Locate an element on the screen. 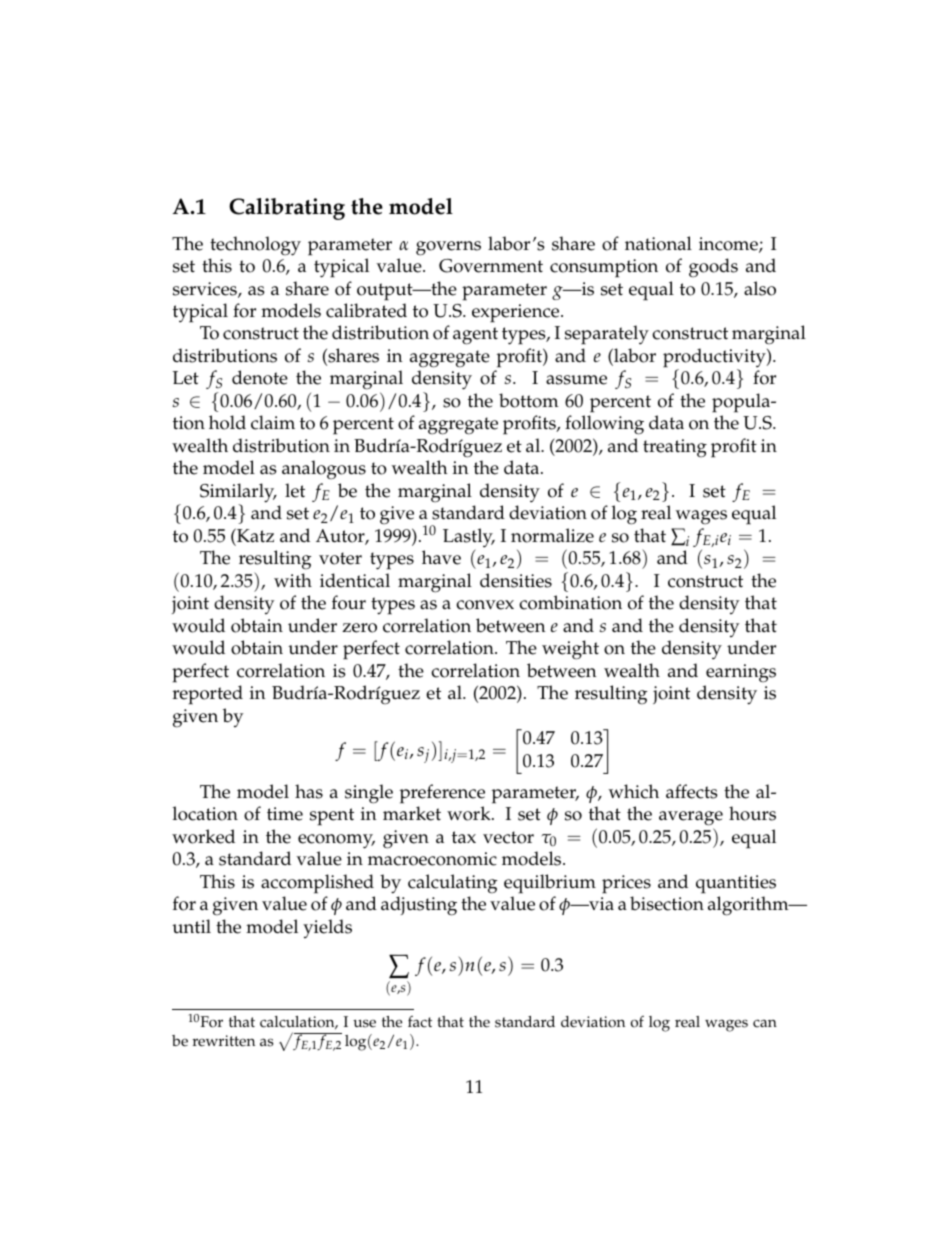 This screenshot has width=952, height=1233. income is located at coordinates (729, 245).
